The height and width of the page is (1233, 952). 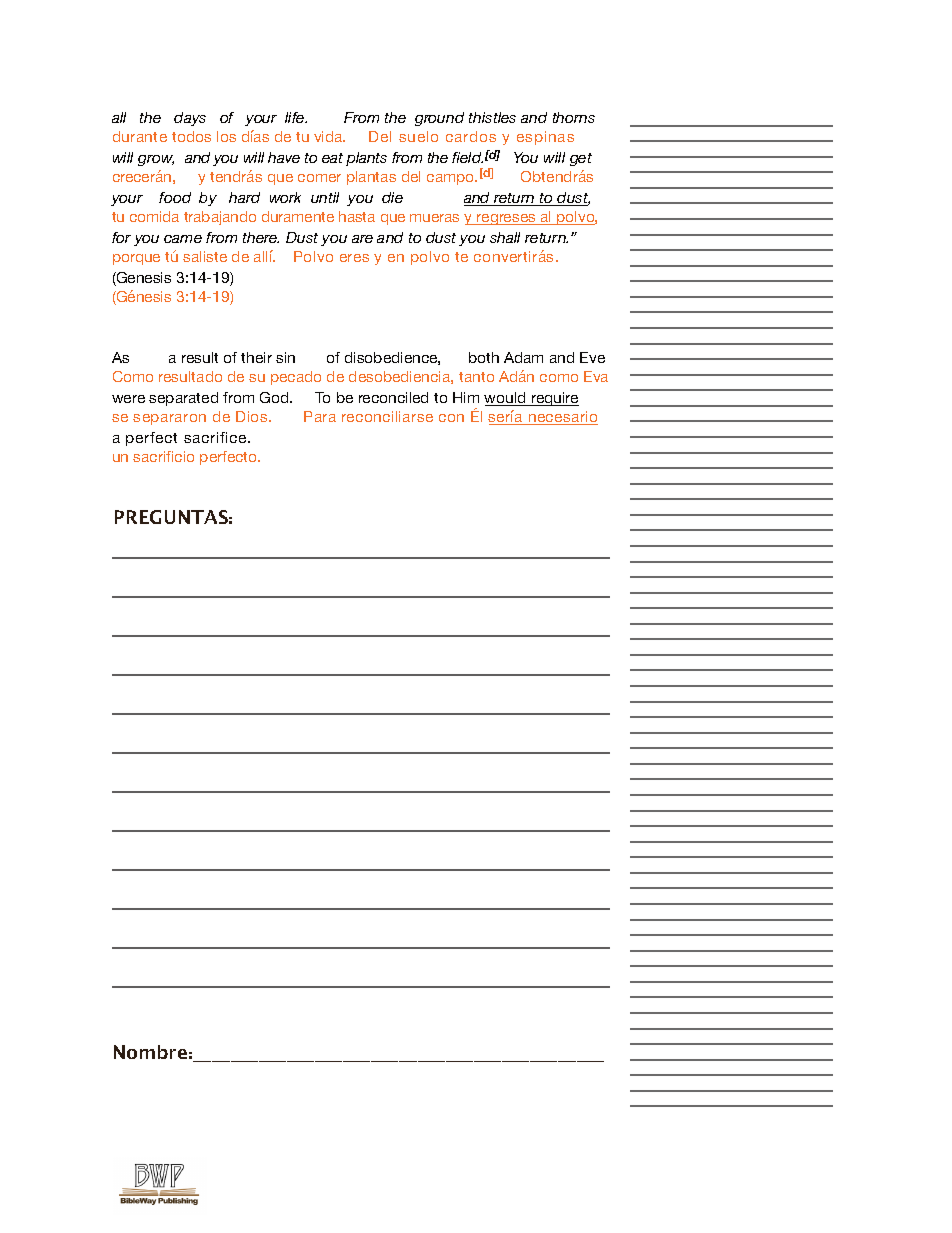 I want to click on days, so click(x=190, y=119).
